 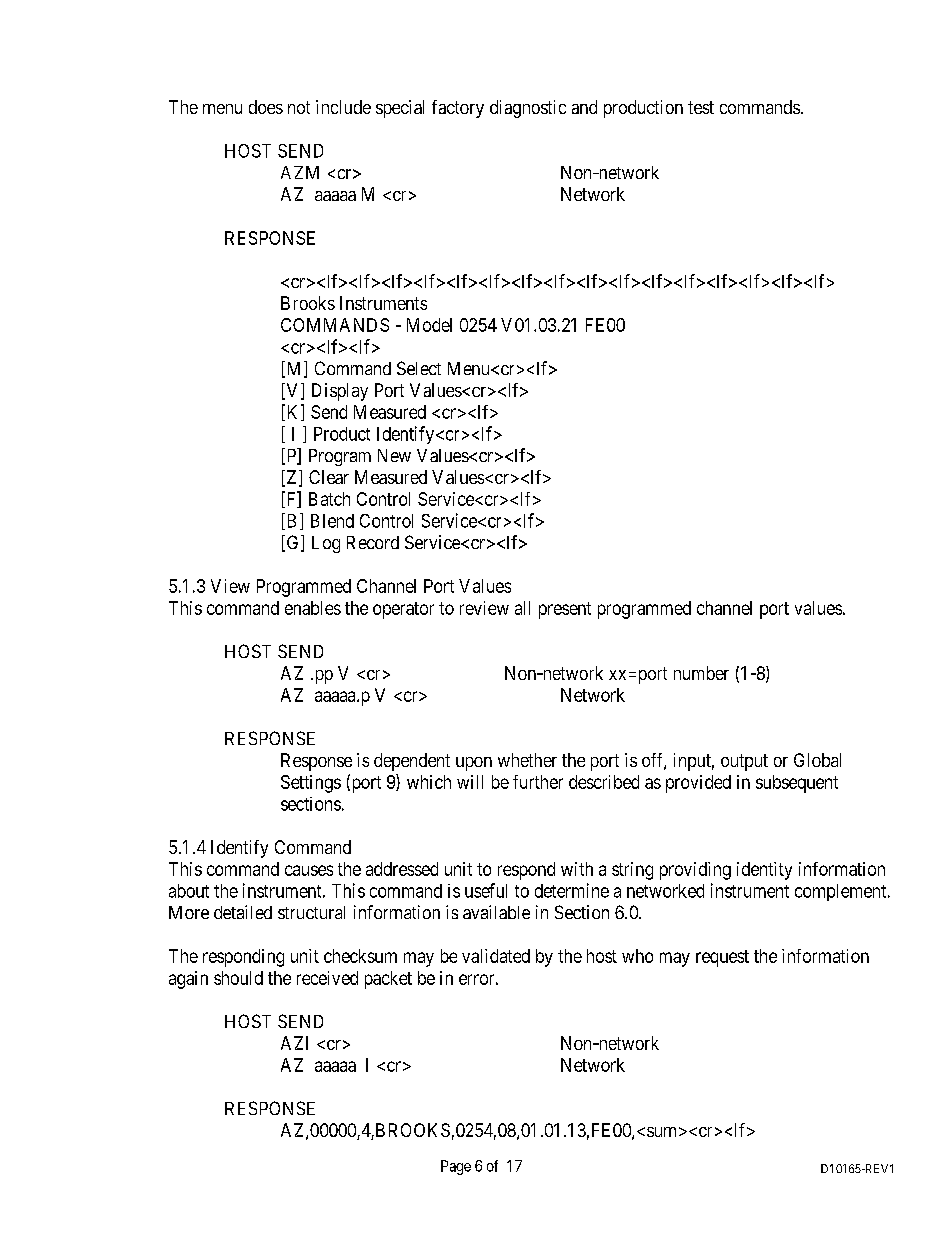 I want to click on all, so click(x=522, y=608).
